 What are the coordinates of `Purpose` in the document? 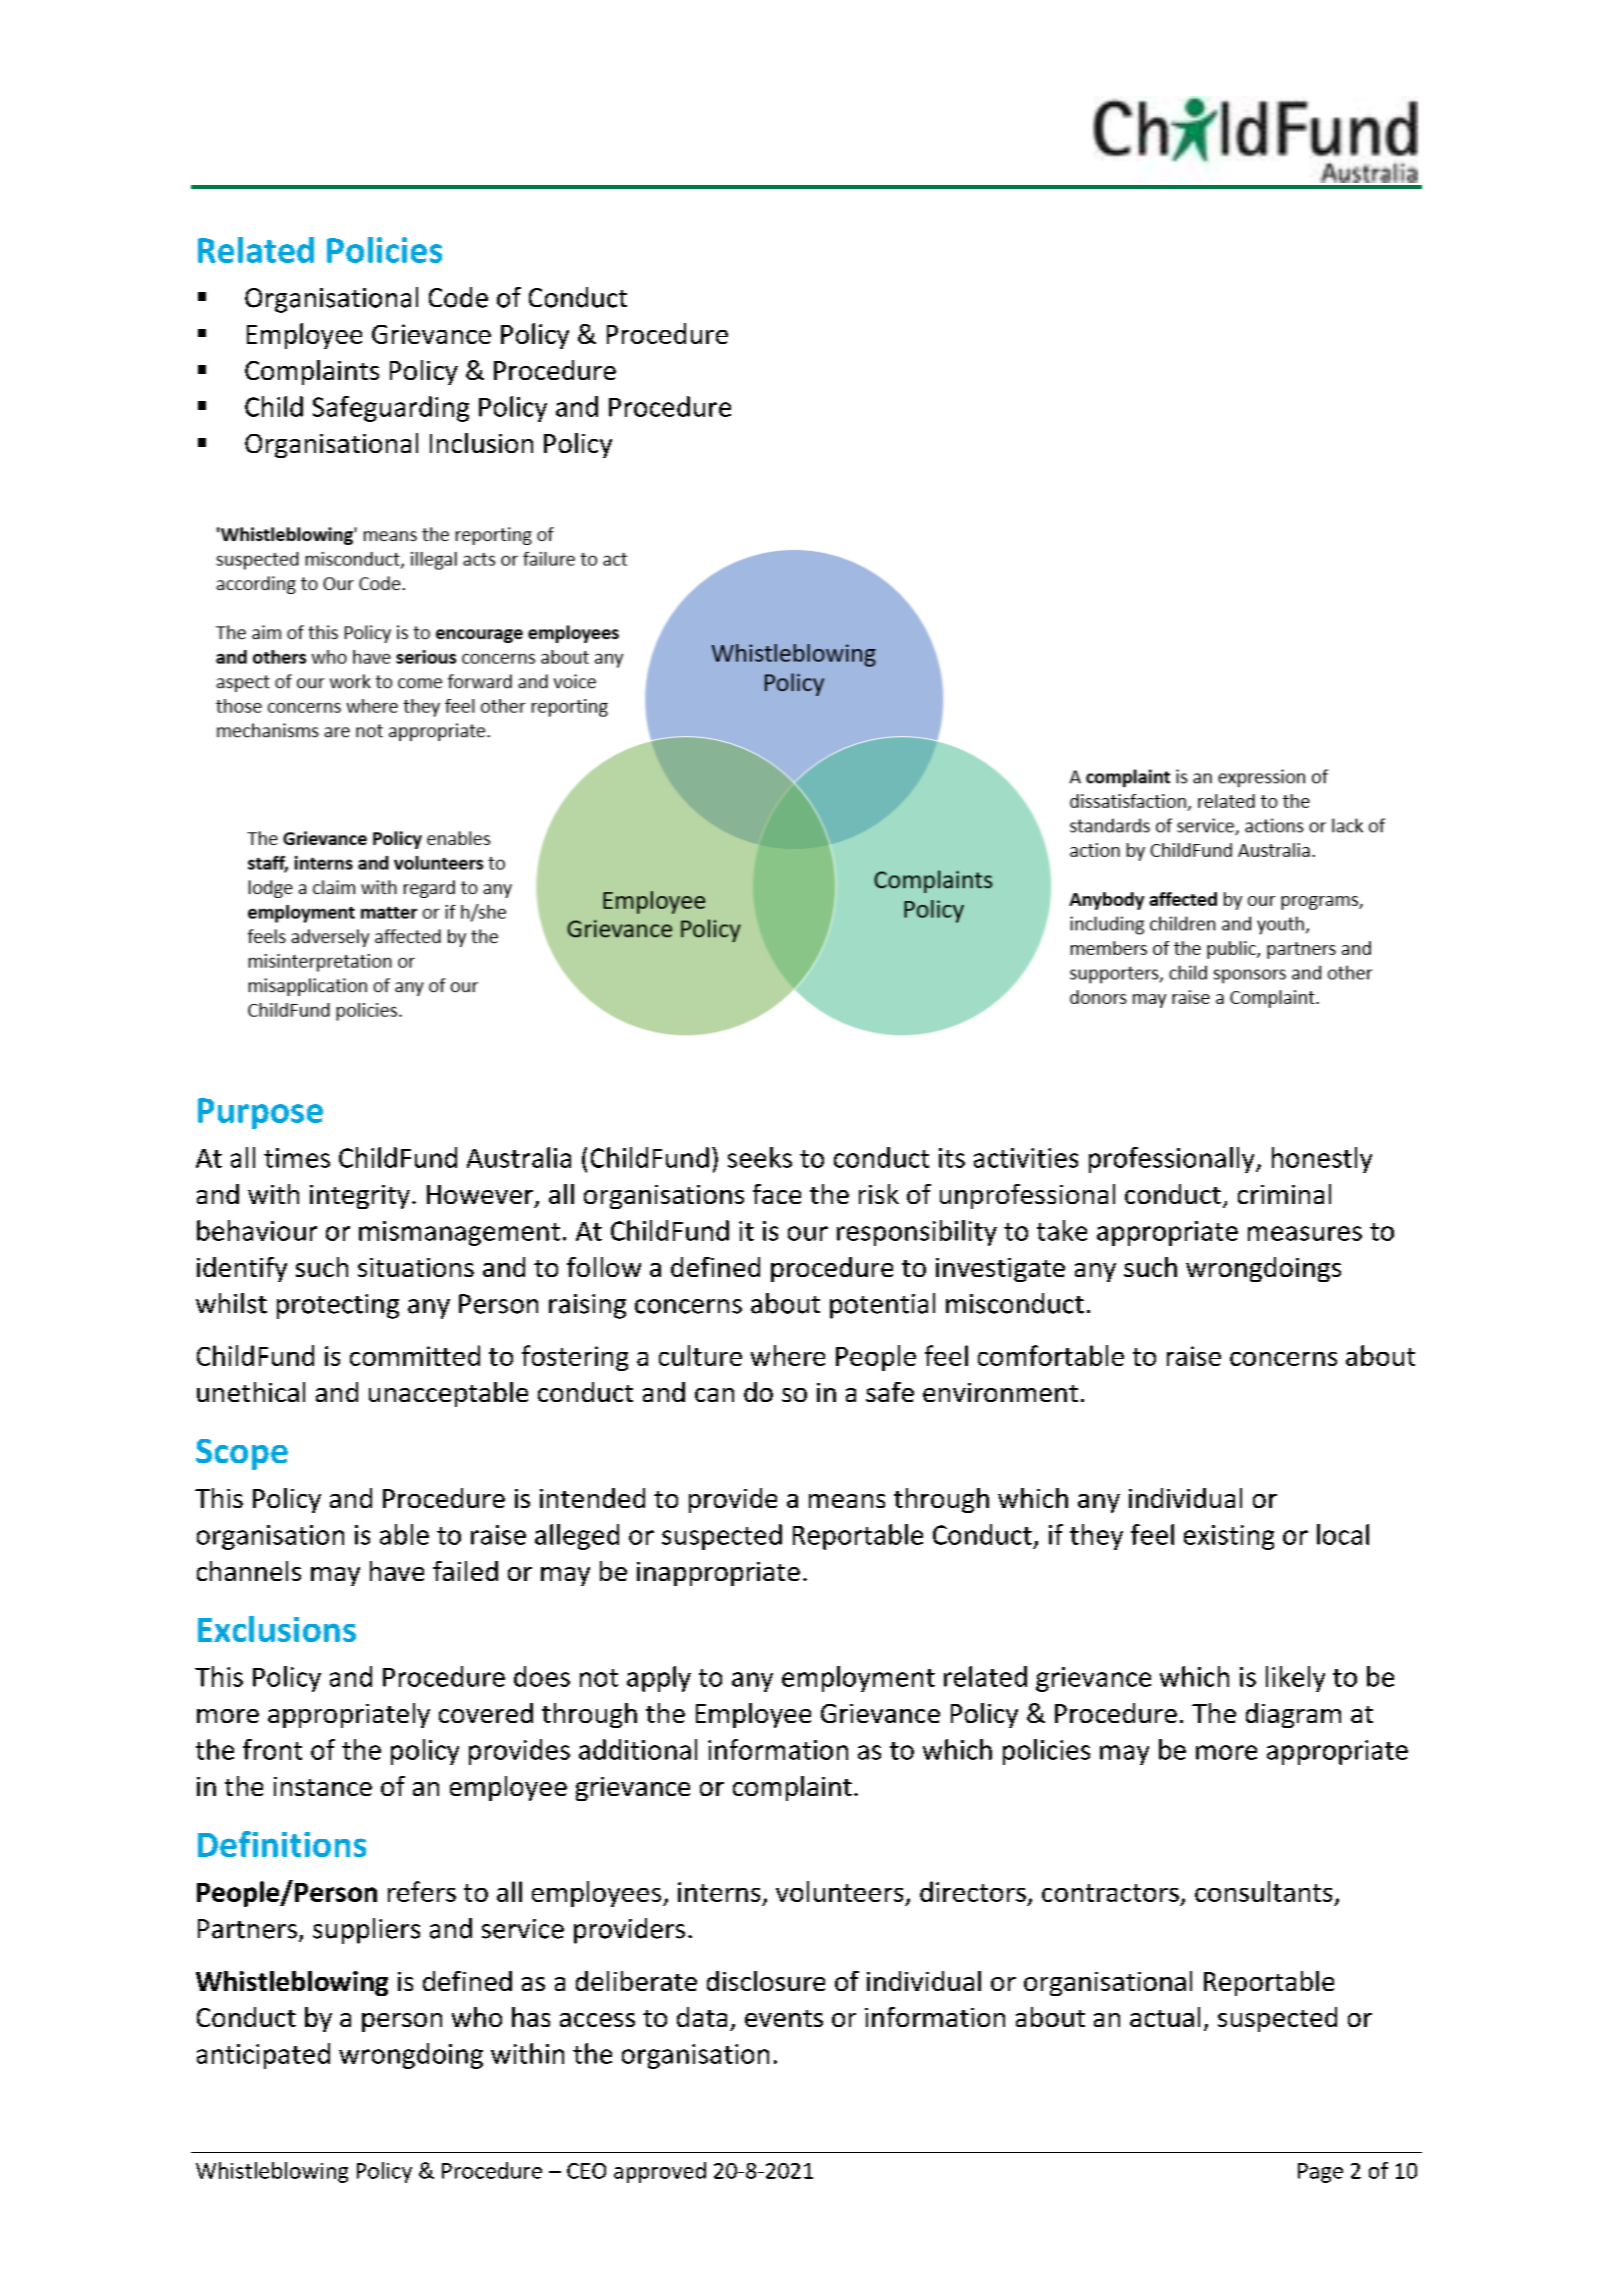 It's located at (260, 1113).
